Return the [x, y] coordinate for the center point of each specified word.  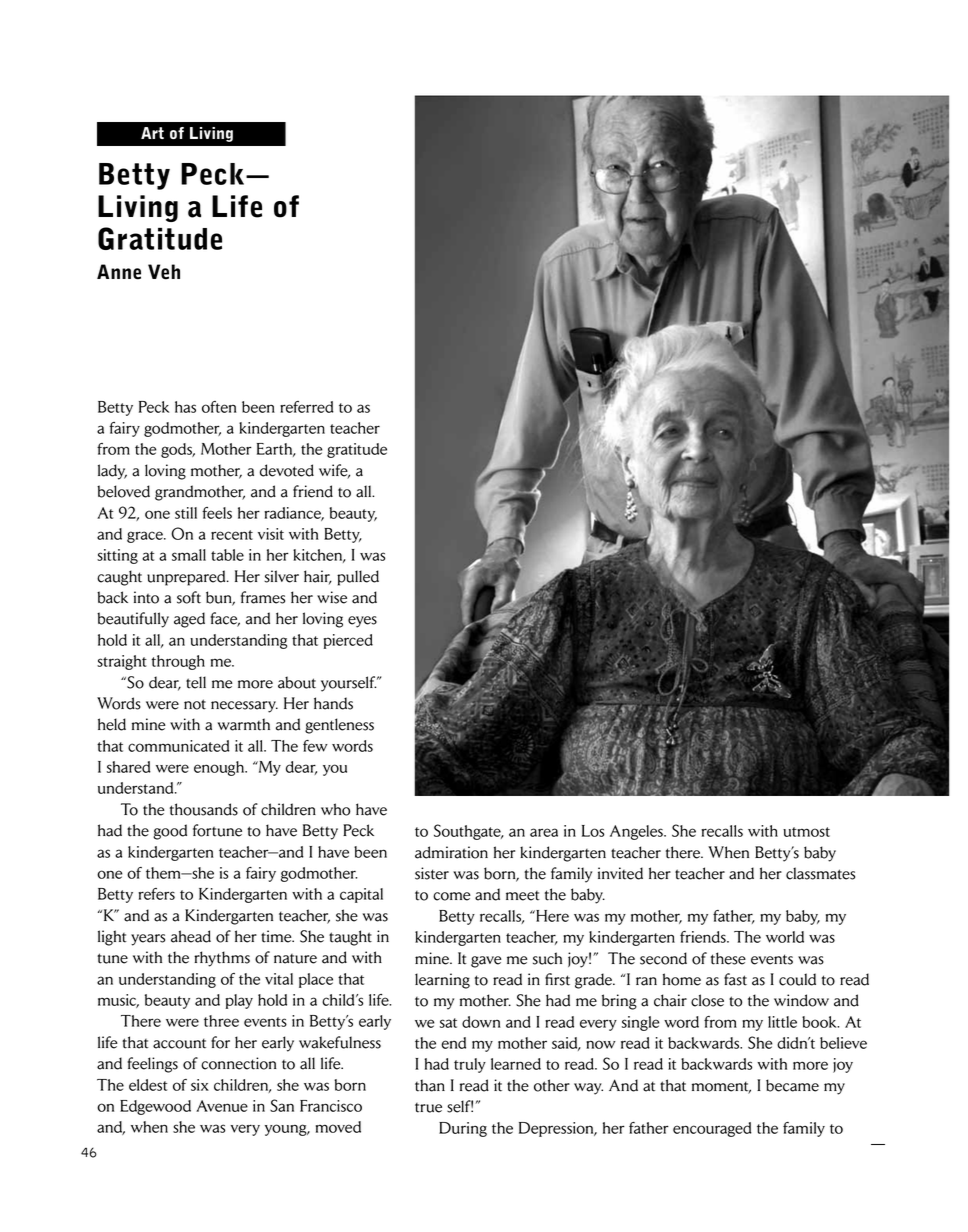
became [792, 1085]
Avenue [222, 1106]
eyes [362, 622]
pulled [358, 578]
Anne [119, 272]
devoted [287, 470]
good [170, 832]
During [463, 1129]
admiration [451, 852]
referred [307, 407]
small [189, 555]
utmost [806, 832]
